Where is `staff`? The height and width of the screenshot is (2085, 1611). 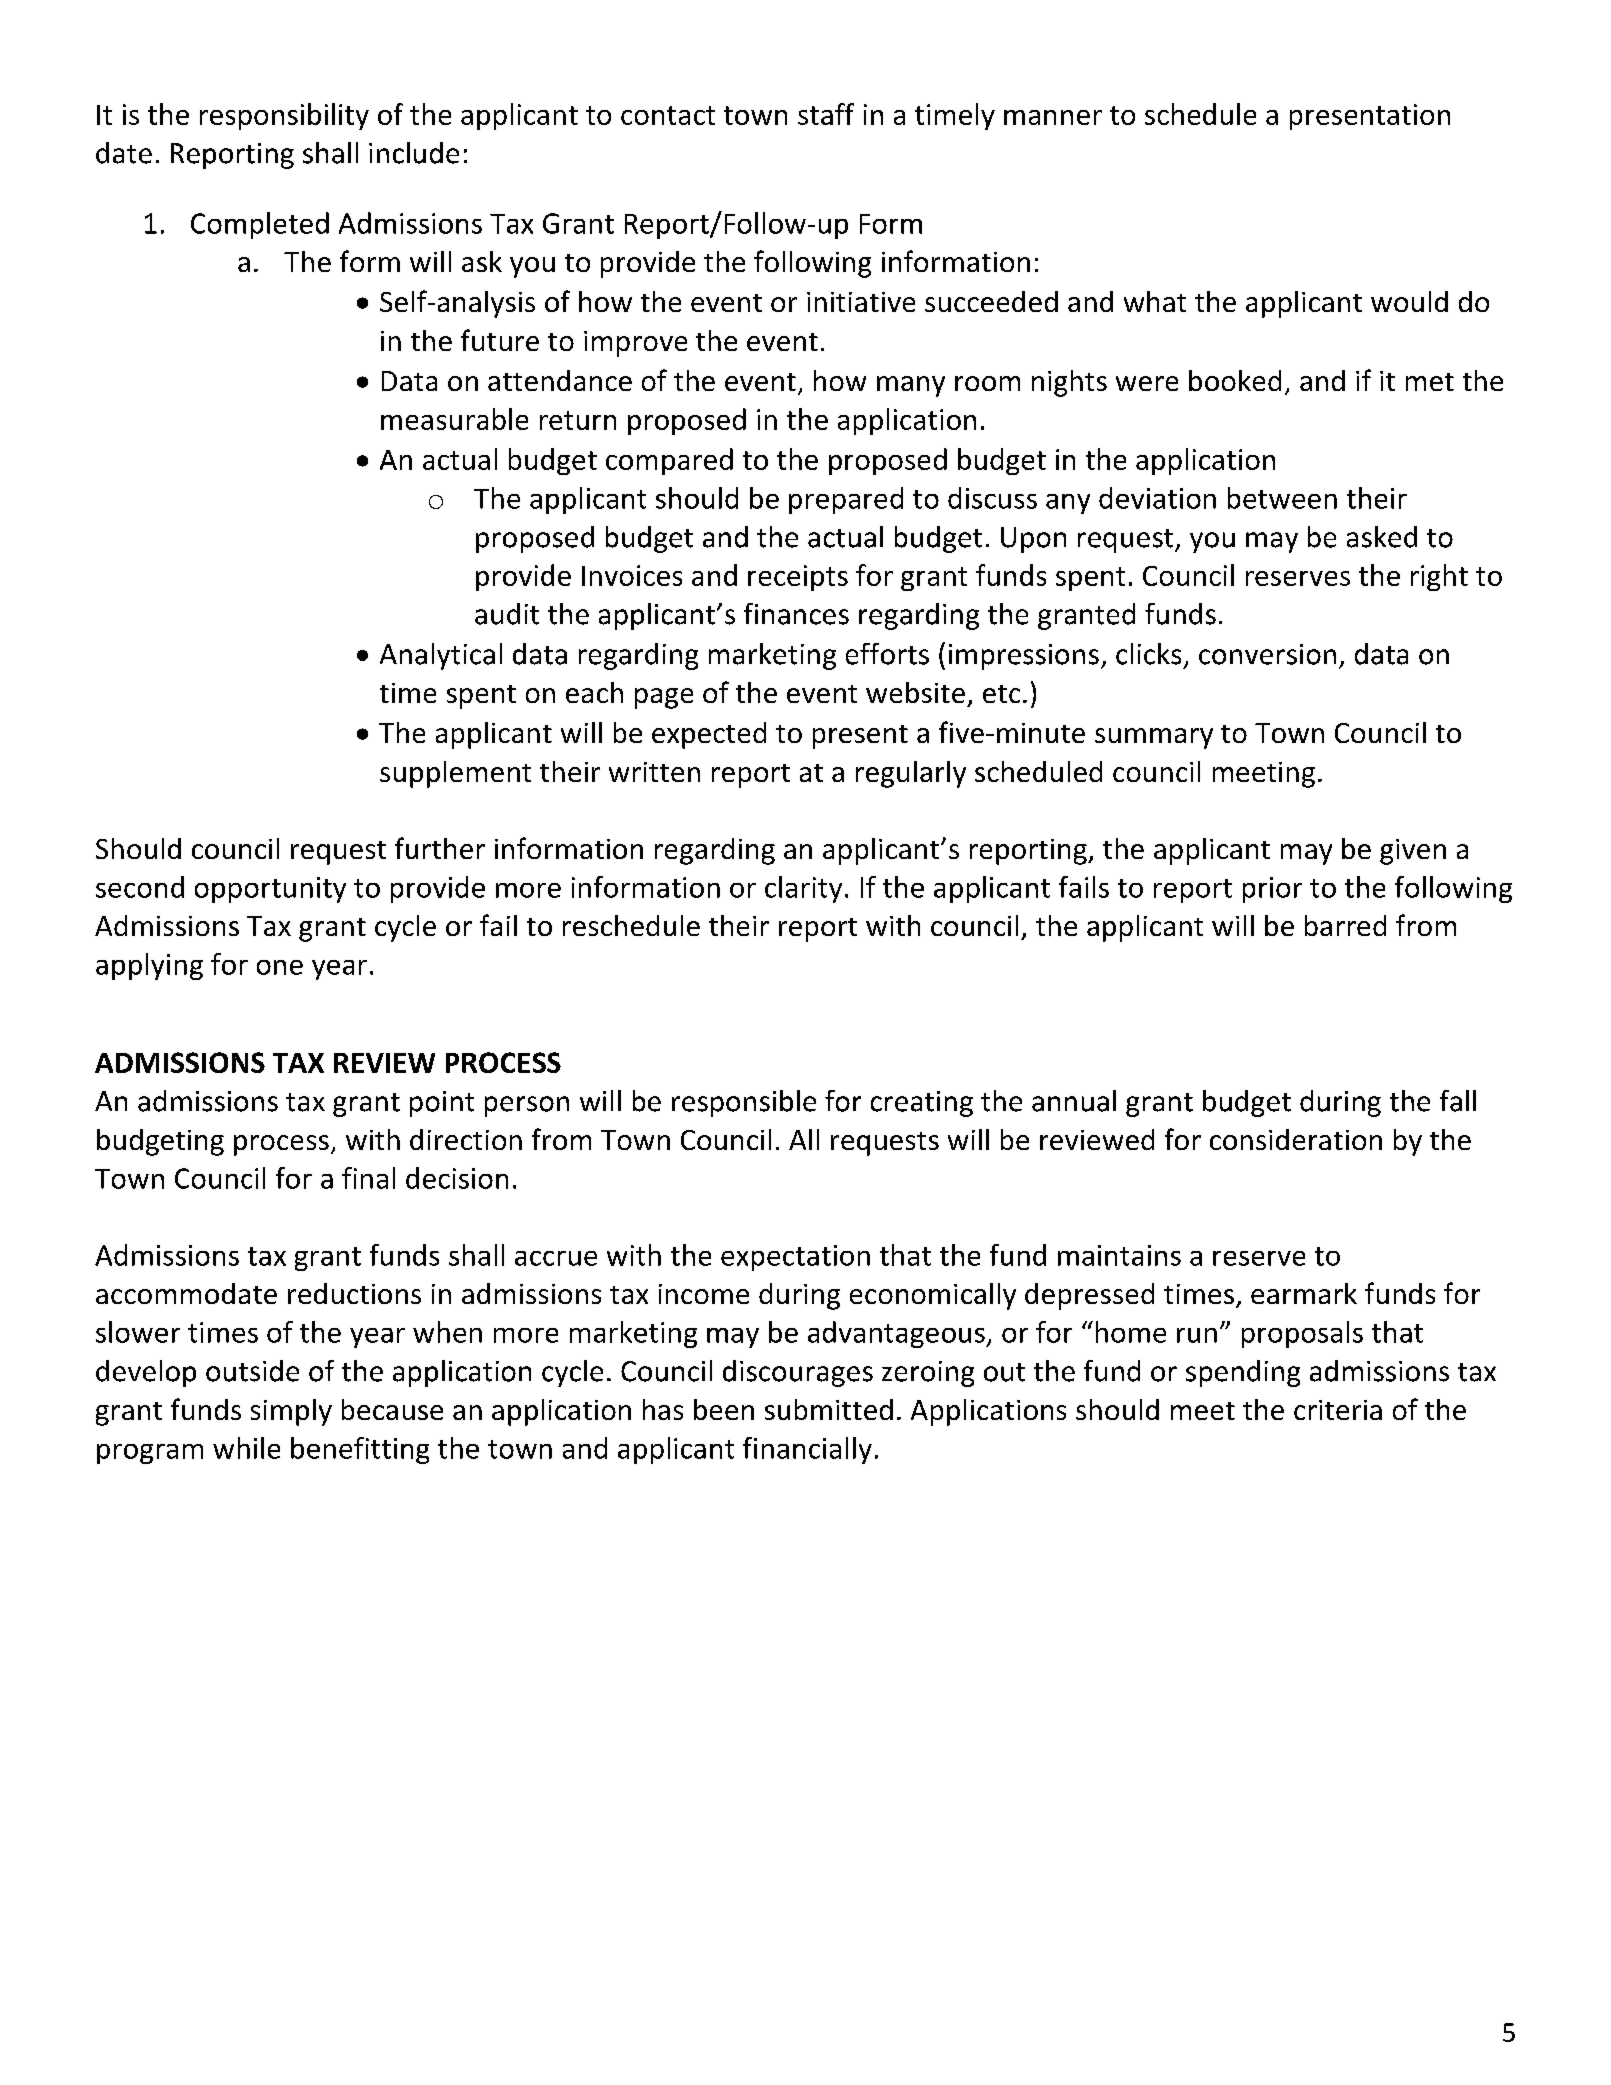
staff is located at coordinates (826, 114).
